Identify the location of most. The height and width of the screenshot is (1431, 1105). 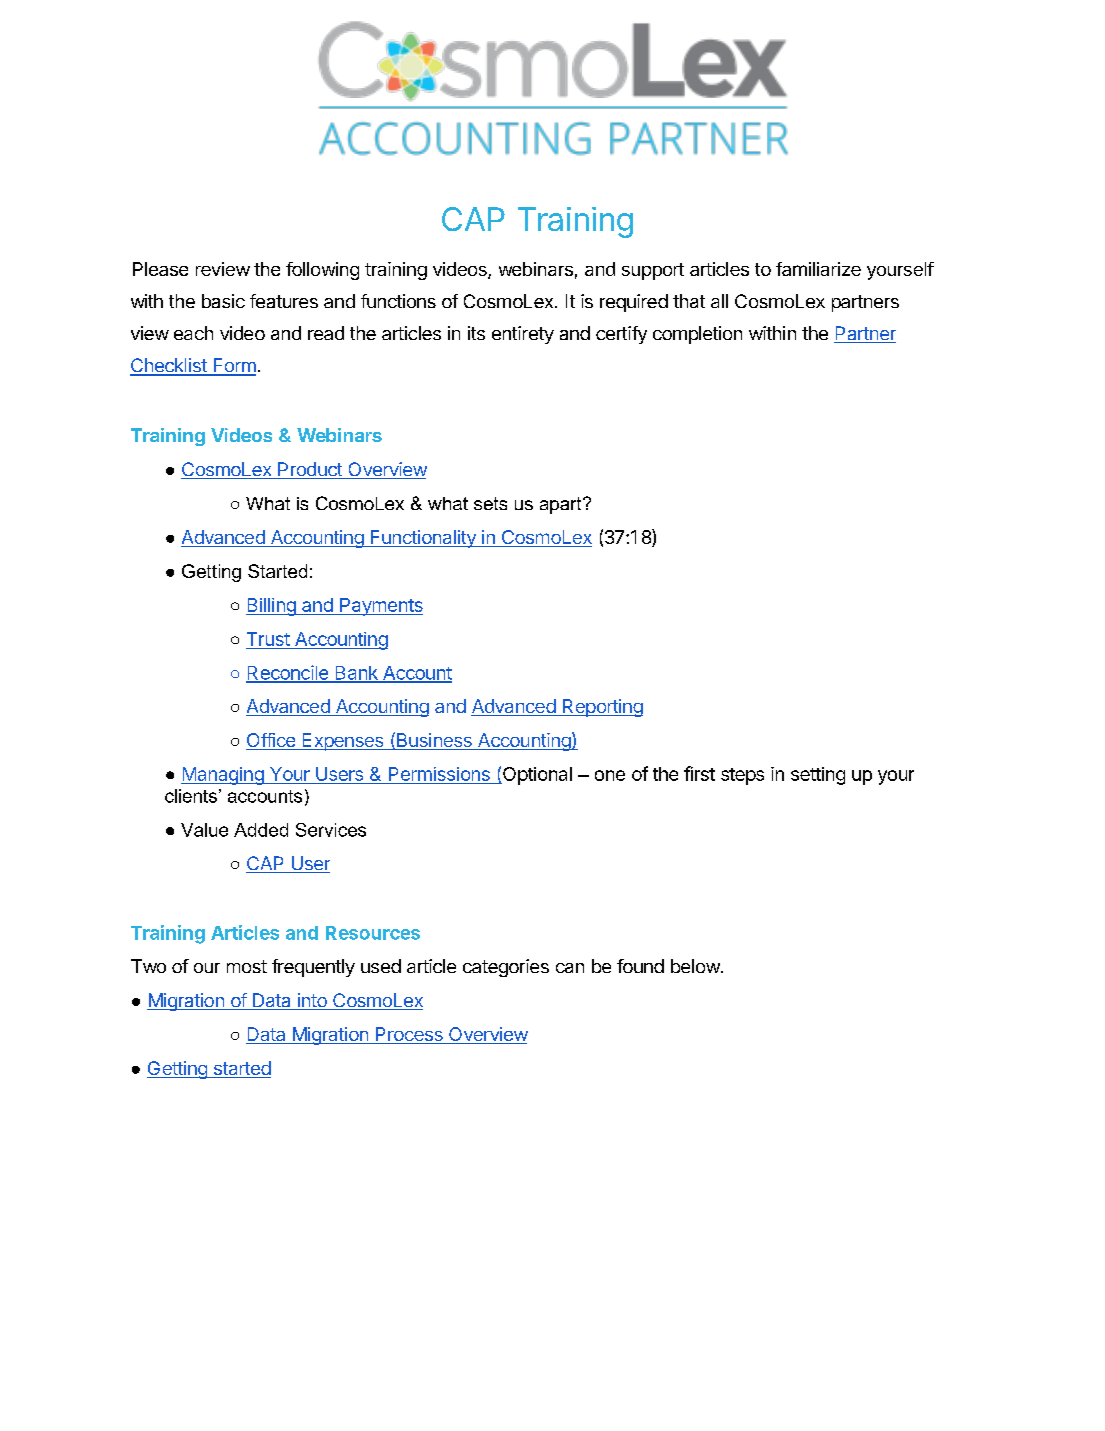
(247, 966).
